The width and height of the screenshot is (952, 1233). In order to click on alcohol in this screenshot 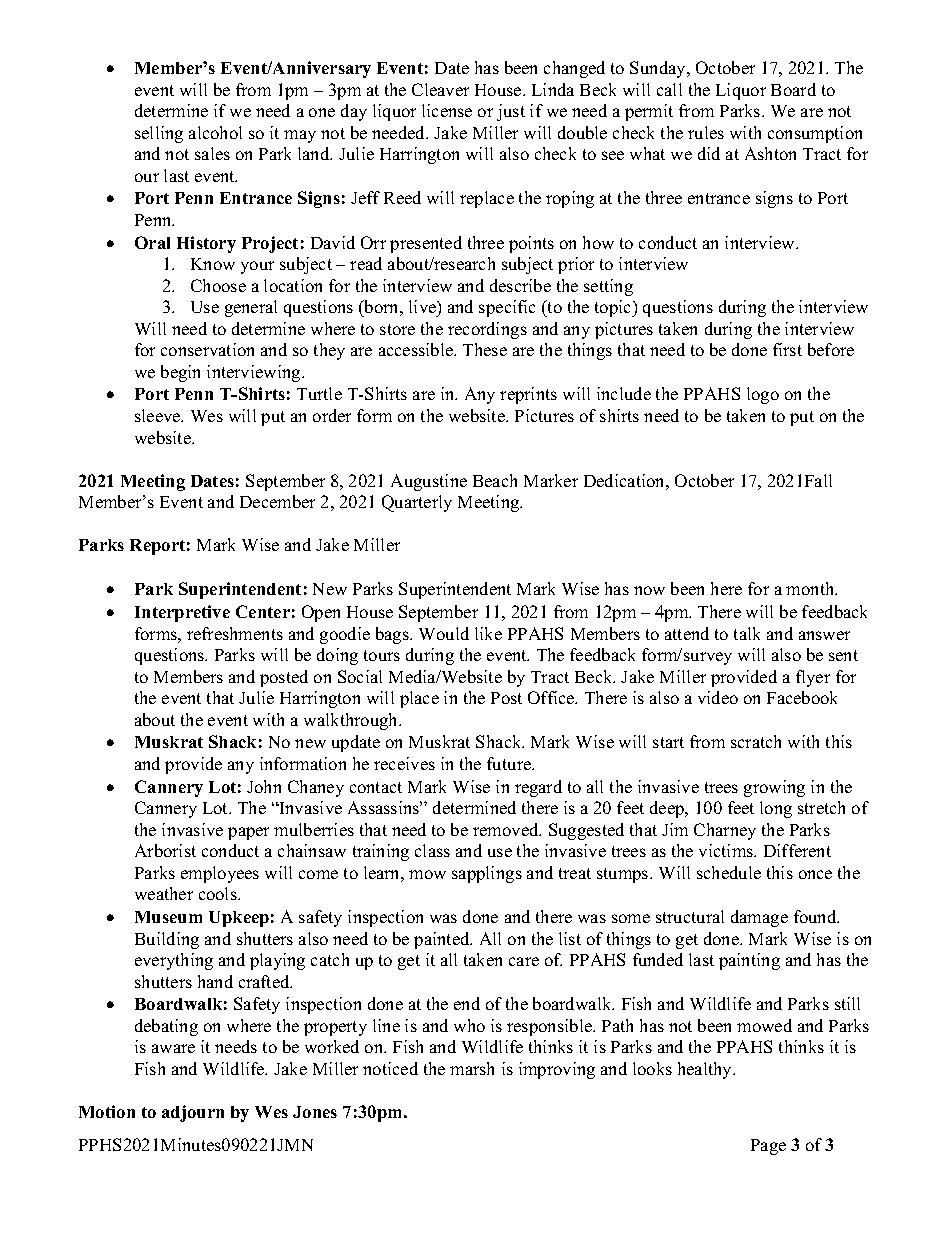, I will do `click(215, 132)`.
